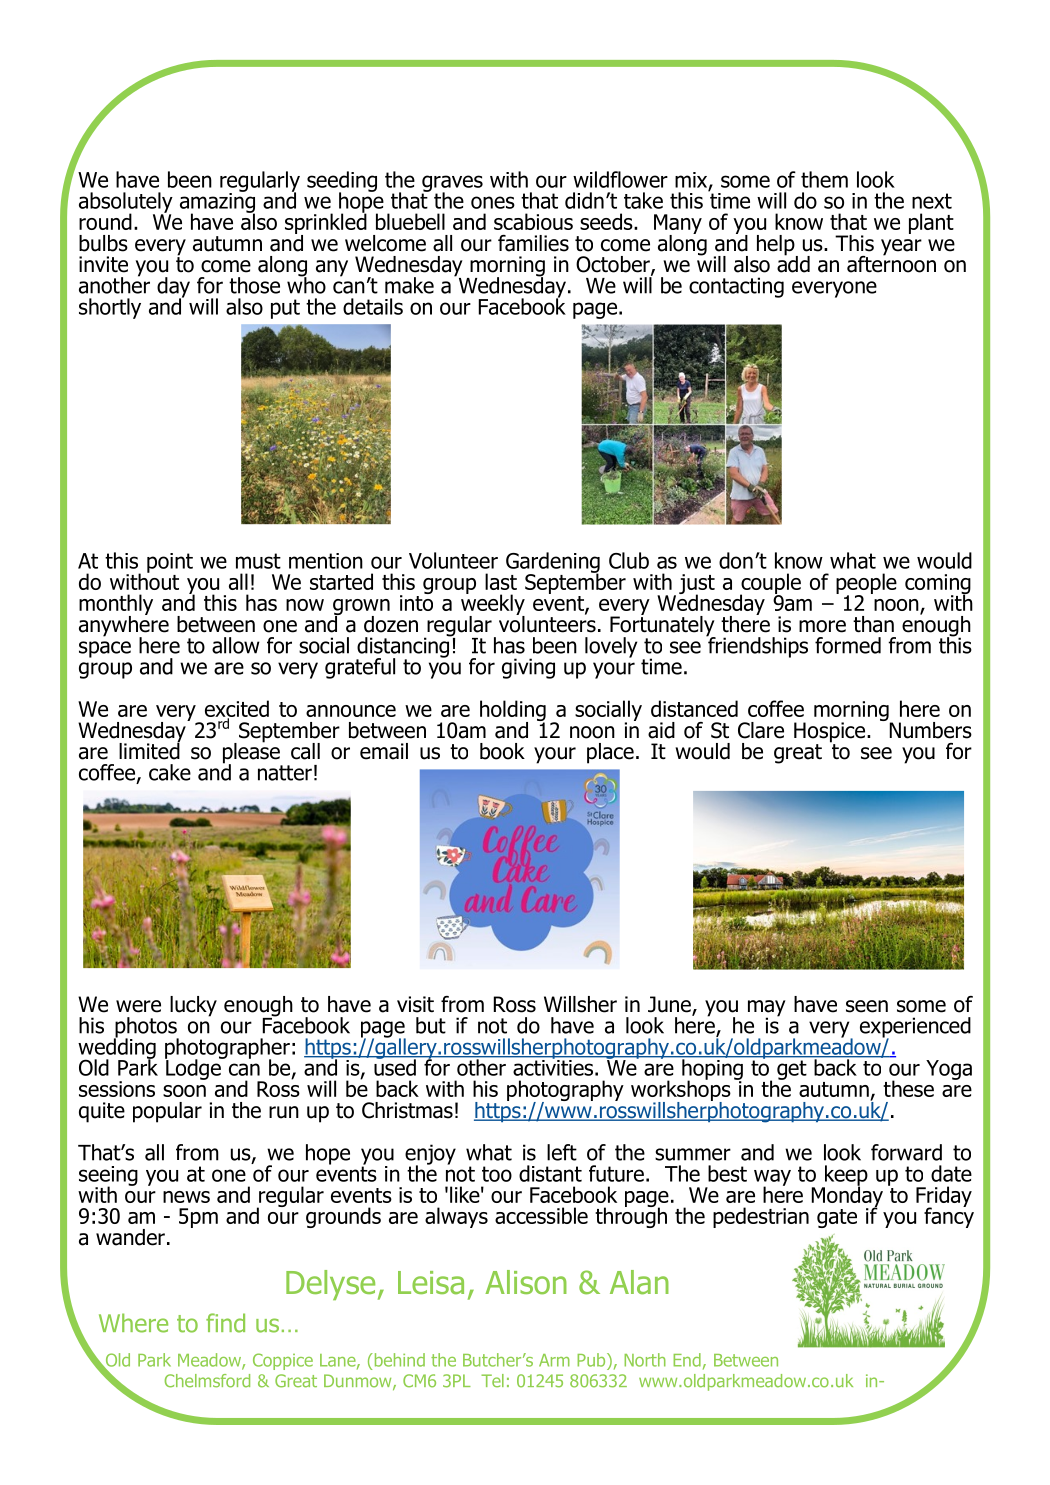 The width and height of the image is (1050, 1485). I want to click on find, so click(225, 1323).
